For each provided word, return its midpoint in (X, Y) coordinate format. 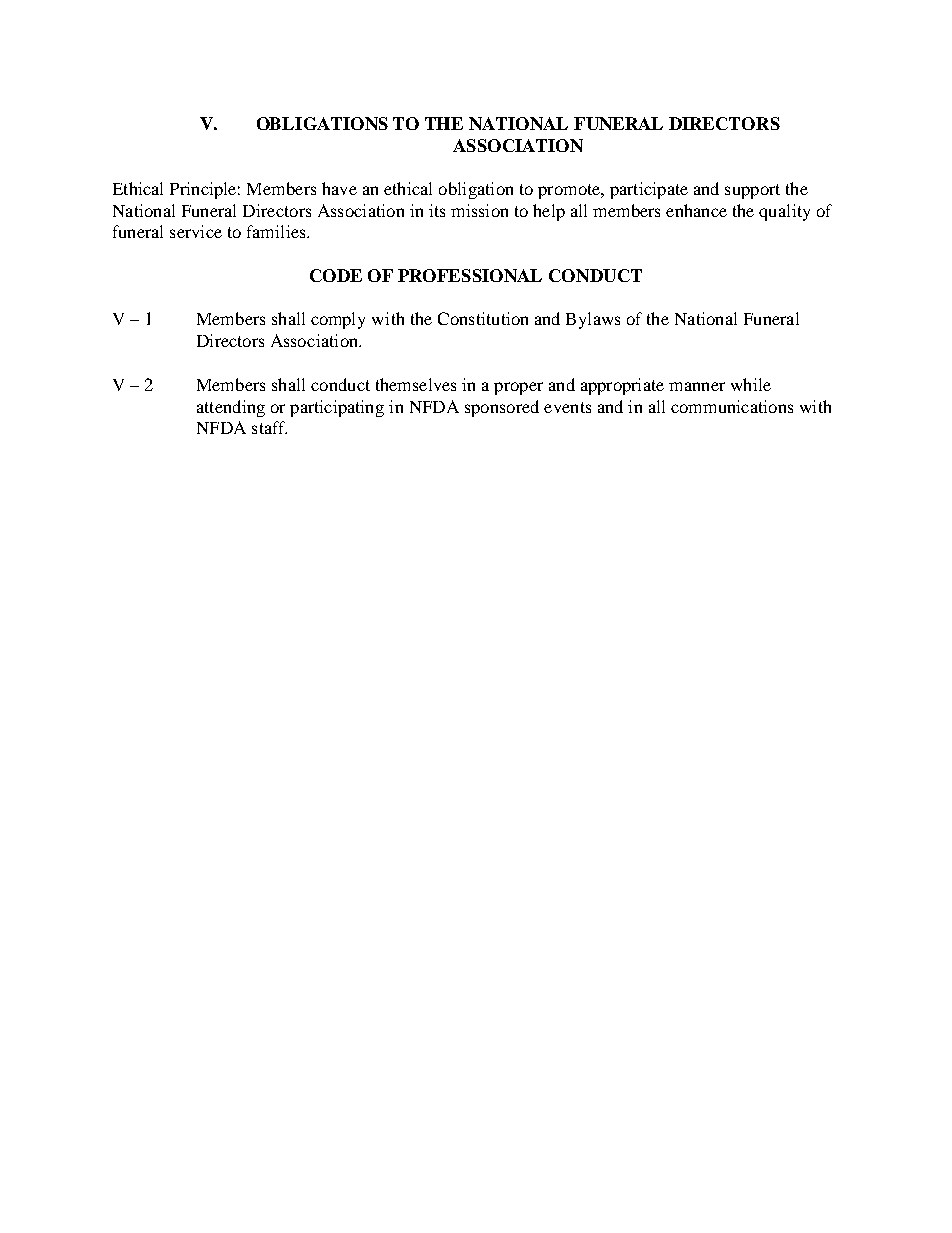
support (752, 191)
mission (479, 210)
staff (269, 427)
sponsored (502, 408)
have (339, 188)
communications (732, 406)
